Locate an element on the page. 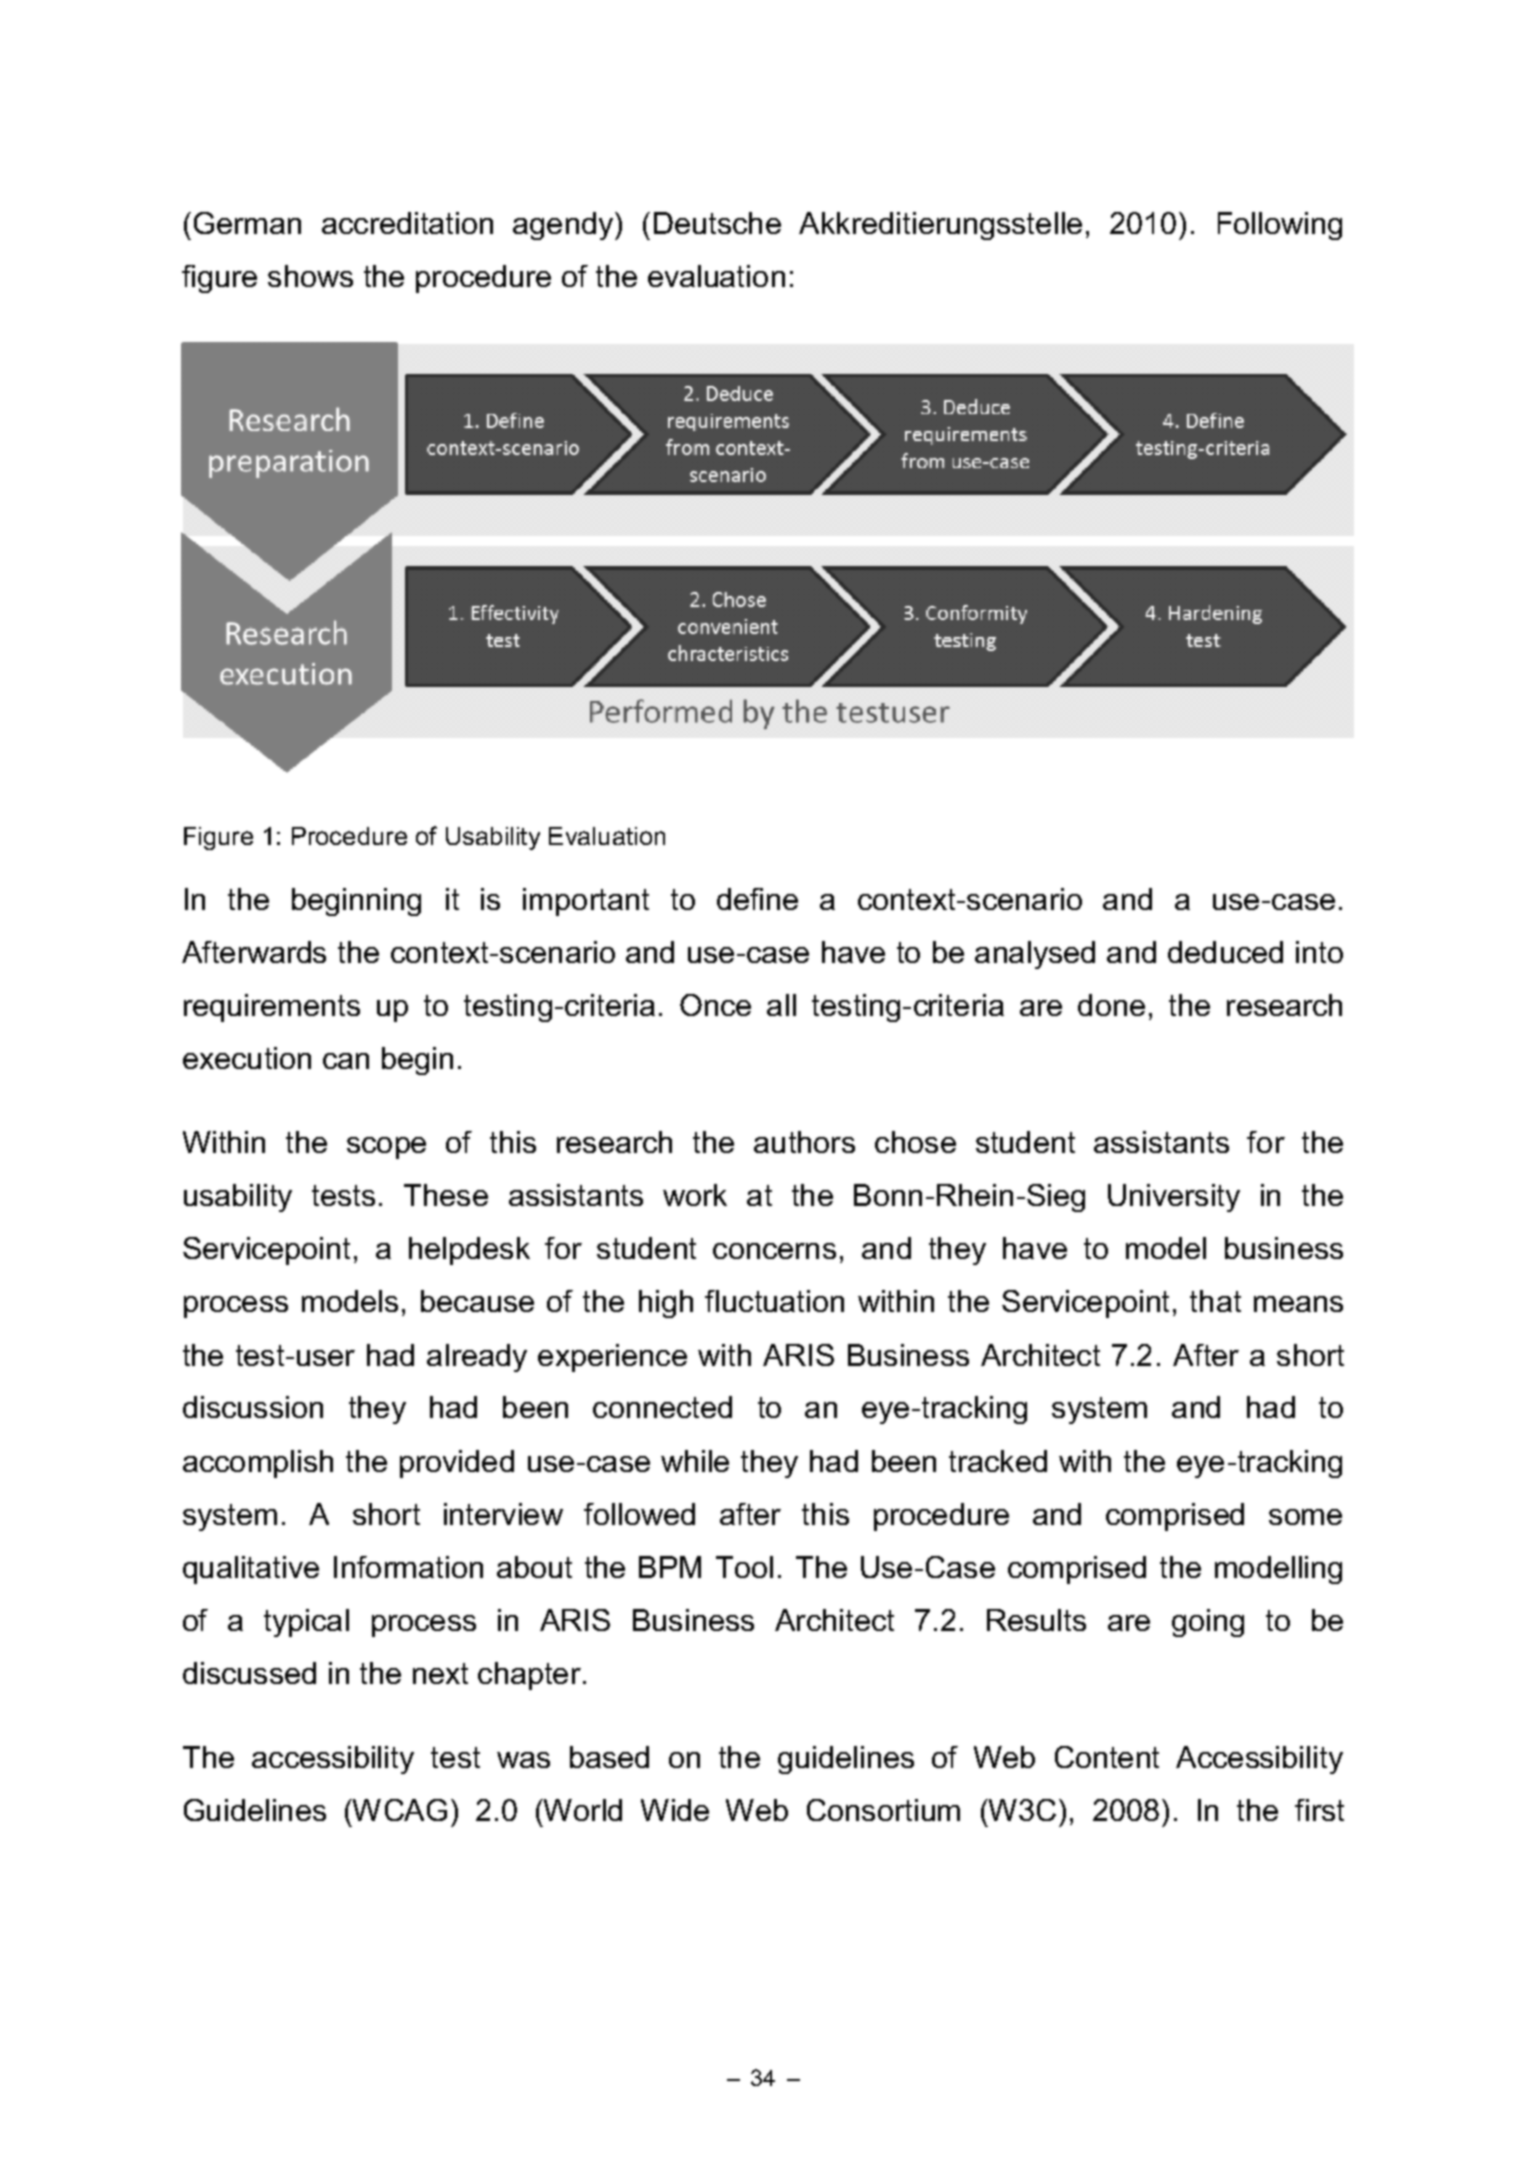 Image resolution: width=1526 pixels, height=2158 pixels. WCAG is located at coordinates (398, 1810).
